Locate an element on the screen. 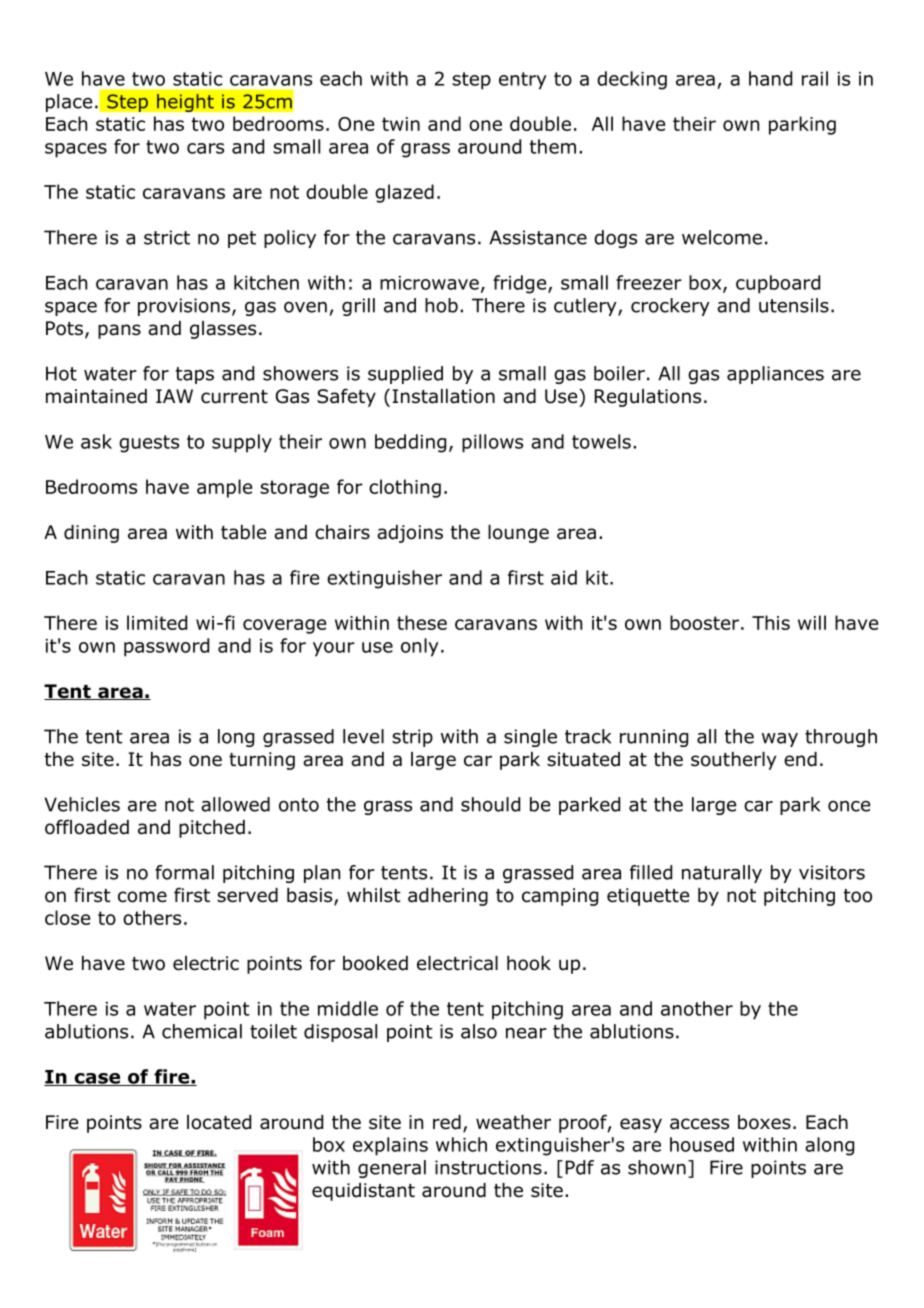 The image size is (924, 1308). adhering is located at coordinates (448, 897).
